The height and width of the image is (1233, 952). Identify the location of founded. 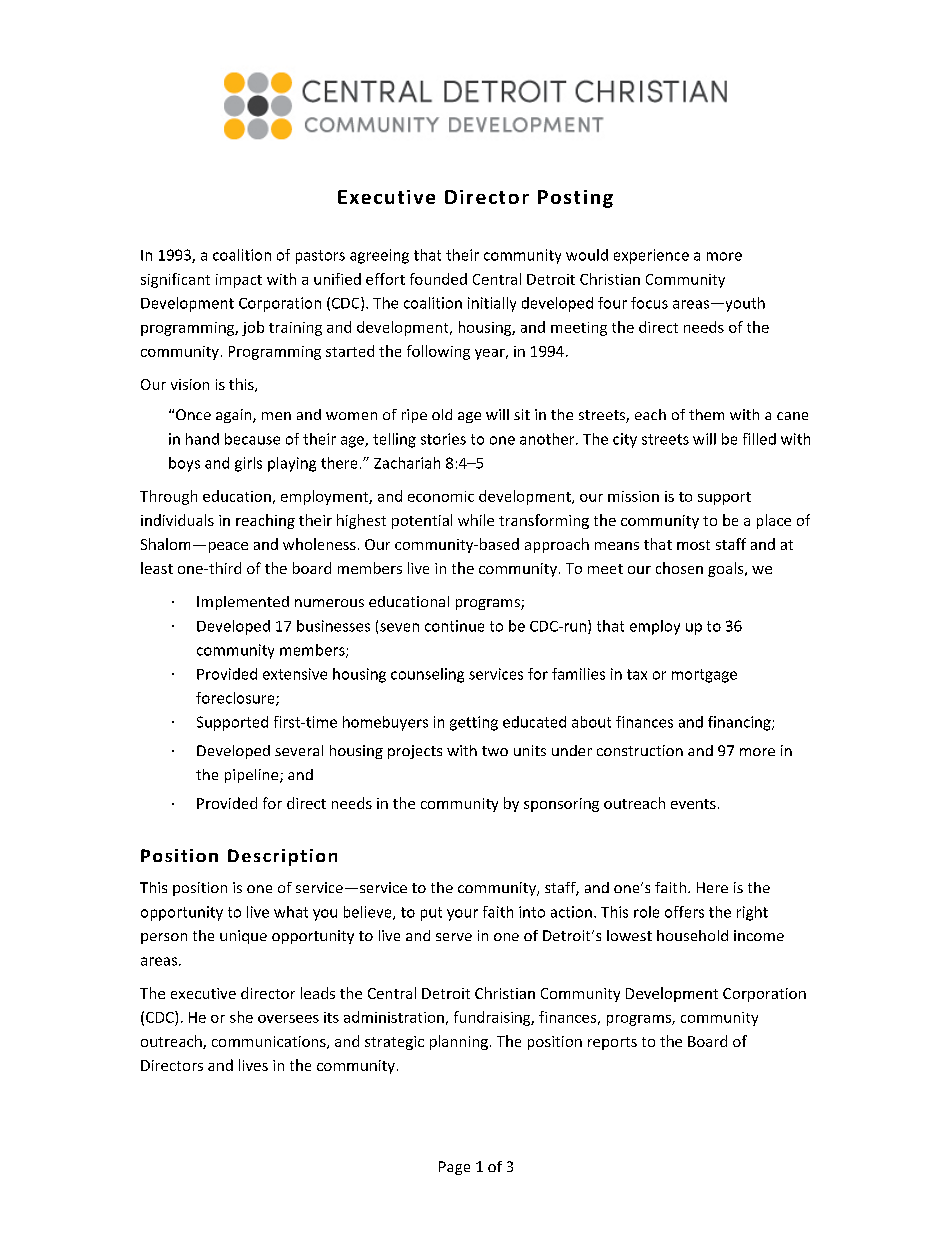
(438, 279).
